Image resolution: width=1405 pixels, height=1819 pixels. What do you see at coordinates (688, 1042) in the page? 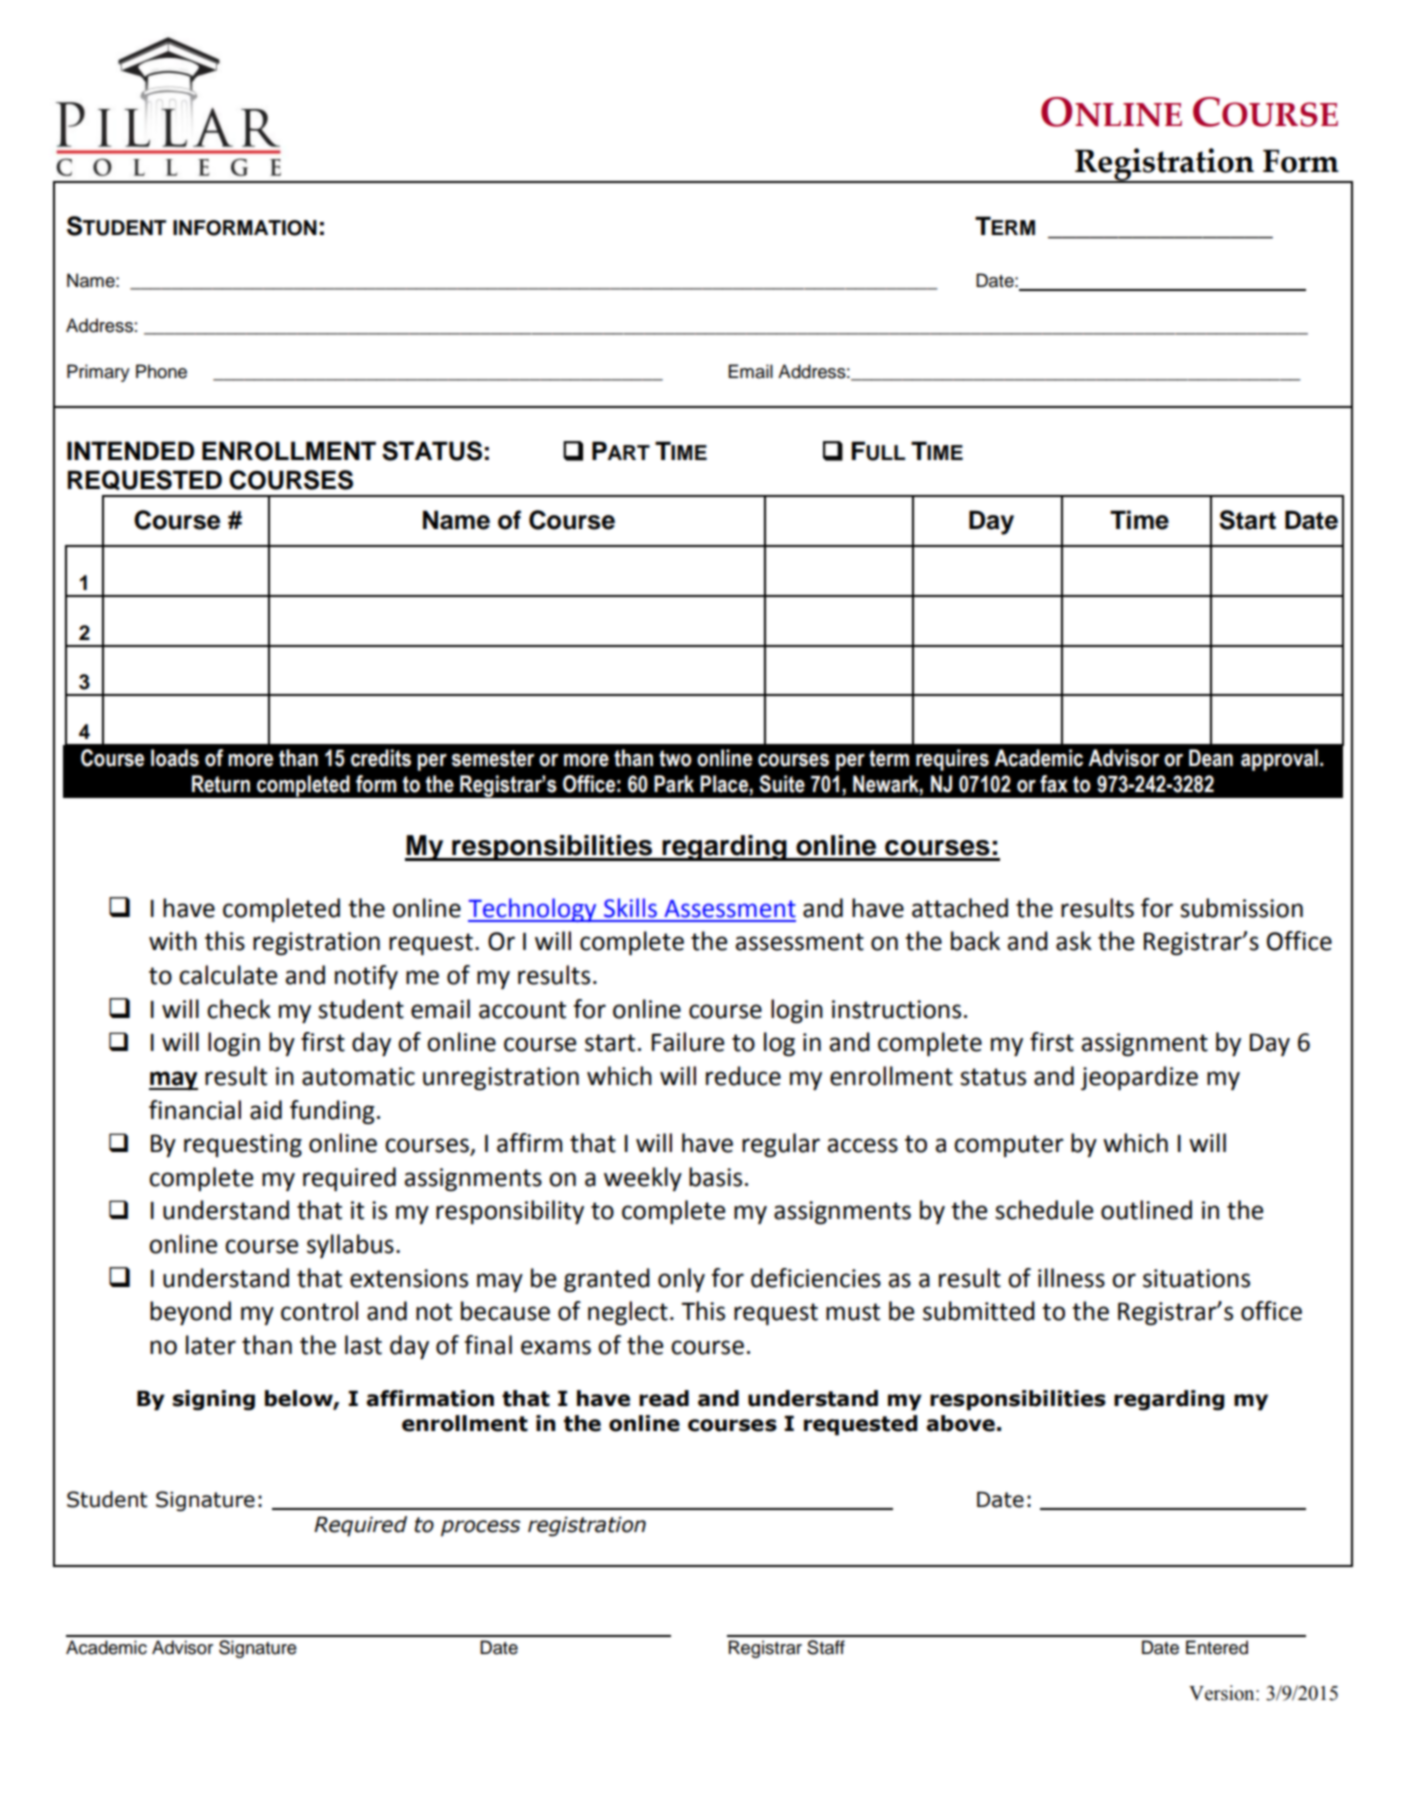
I see `Failure` at bounding box center [688, 1042].
